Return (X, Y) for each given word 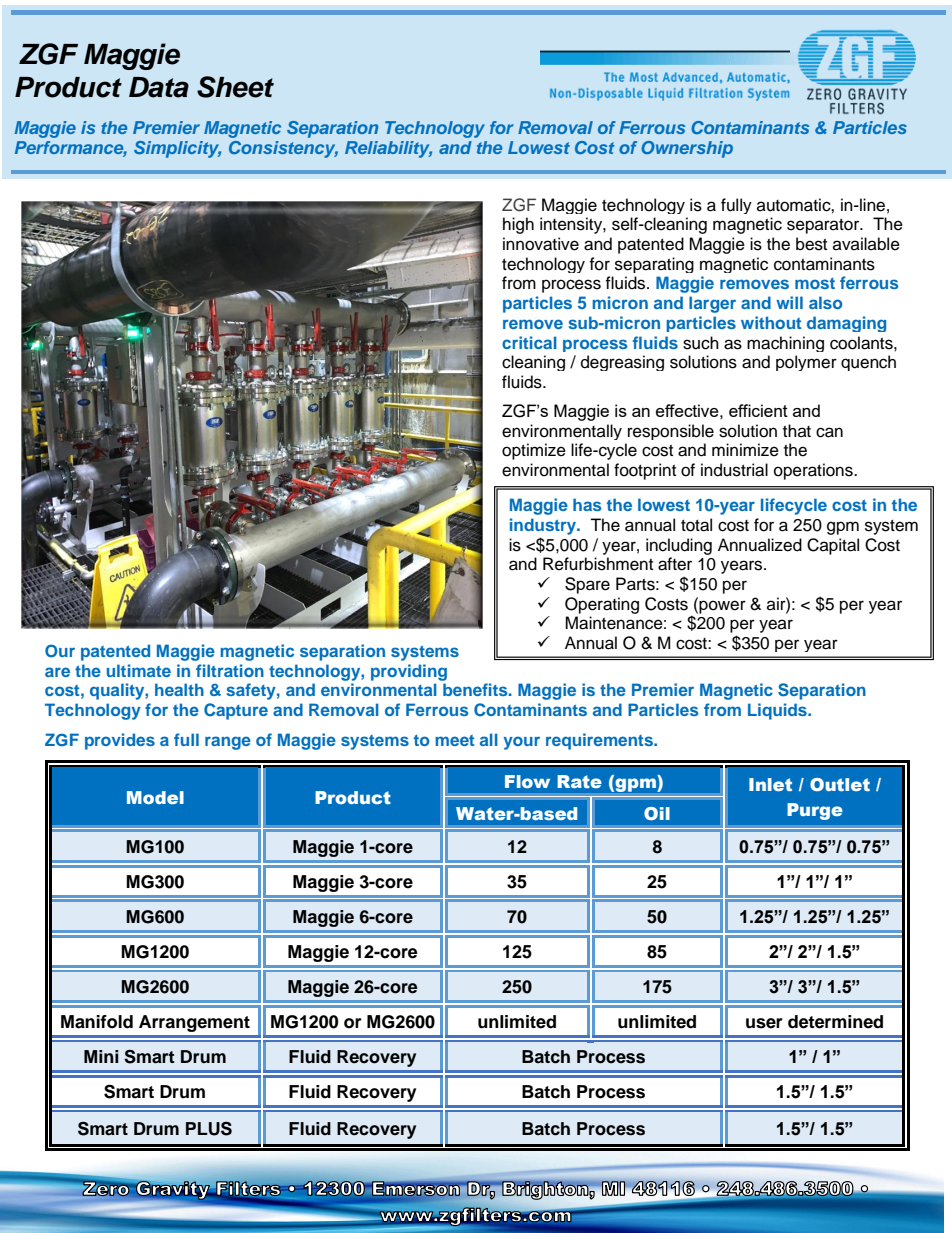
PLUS (209, 1129)
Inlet (770, 784)
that (797, 430)
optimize (534, 451)
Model (155, 797)
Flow (527, 781)
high (518, 225)
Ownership (687, 149)
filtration (230, 670)
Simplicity (177, 149)
